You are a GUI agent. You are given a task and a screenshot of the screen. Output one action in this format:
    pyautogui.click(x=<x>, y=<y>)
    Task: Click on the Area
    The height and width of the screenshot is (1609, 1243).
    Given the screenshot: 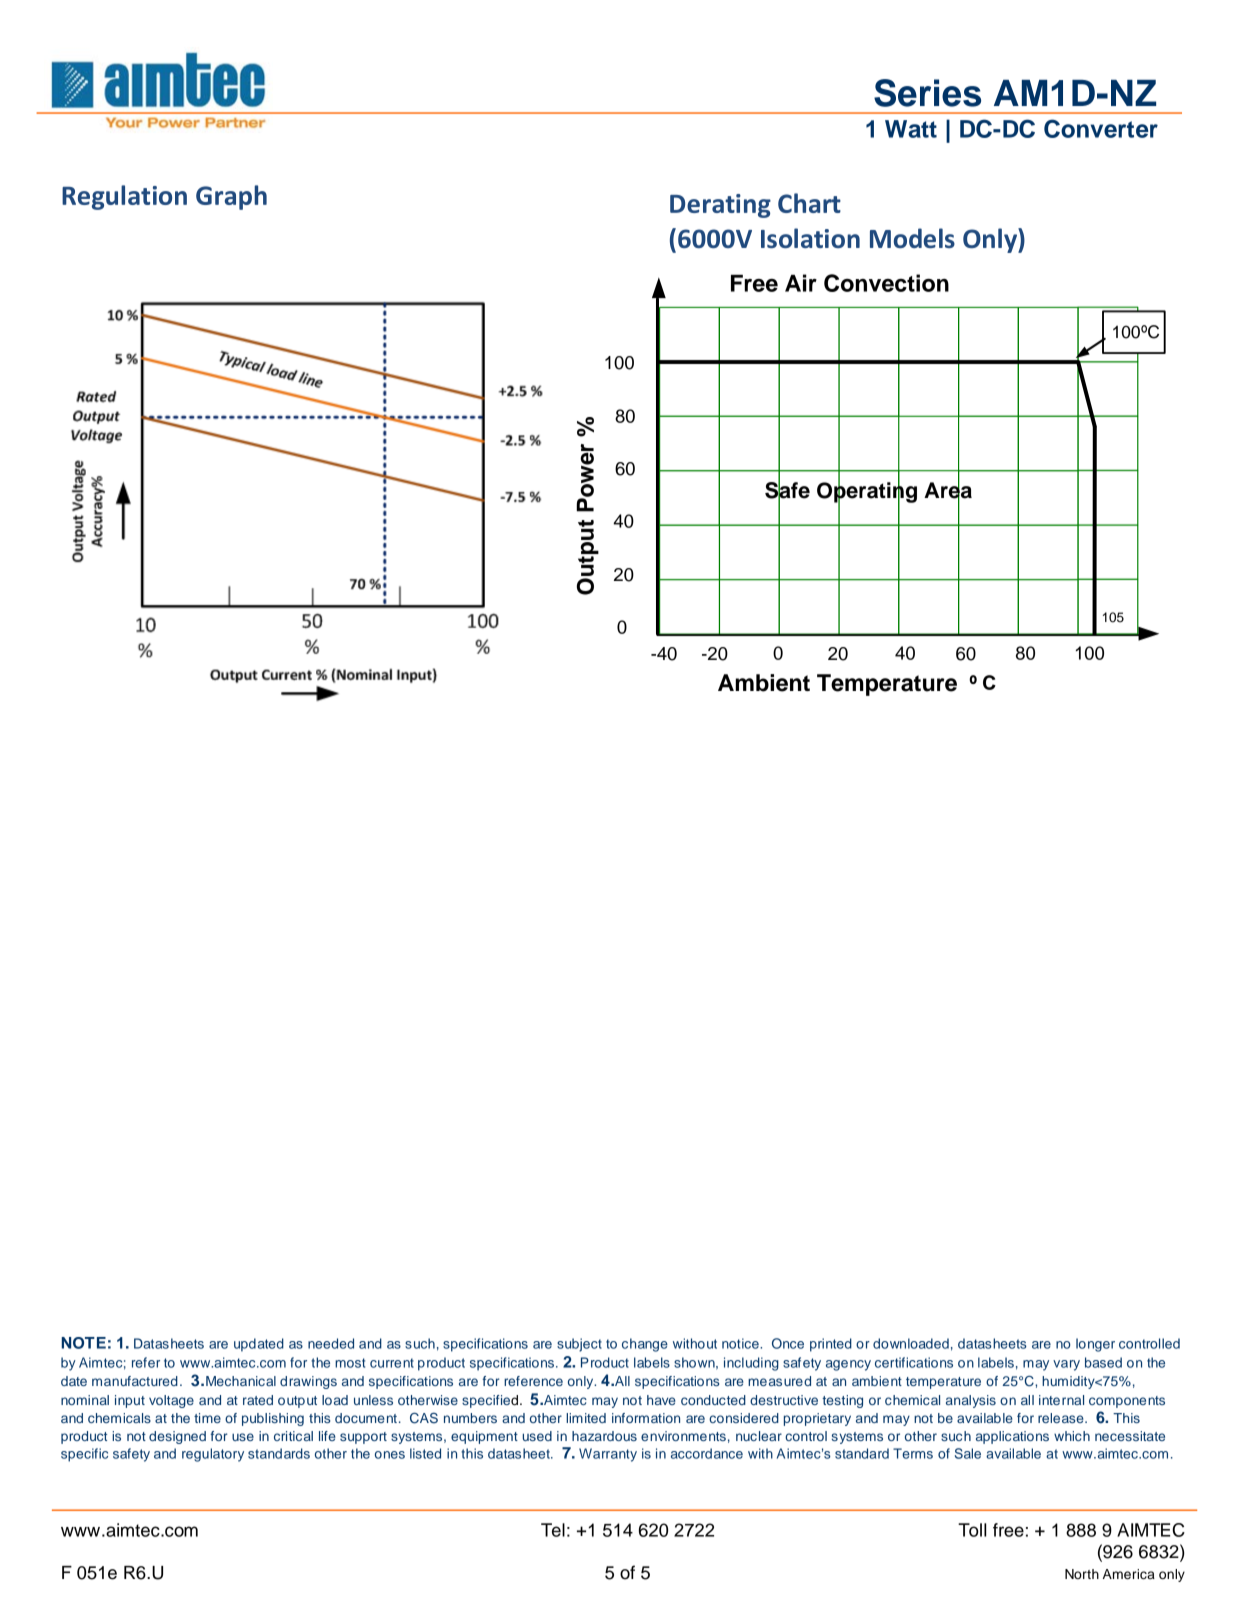 What is the action you would take?
    pyautogui.click(x=948, y=490)
